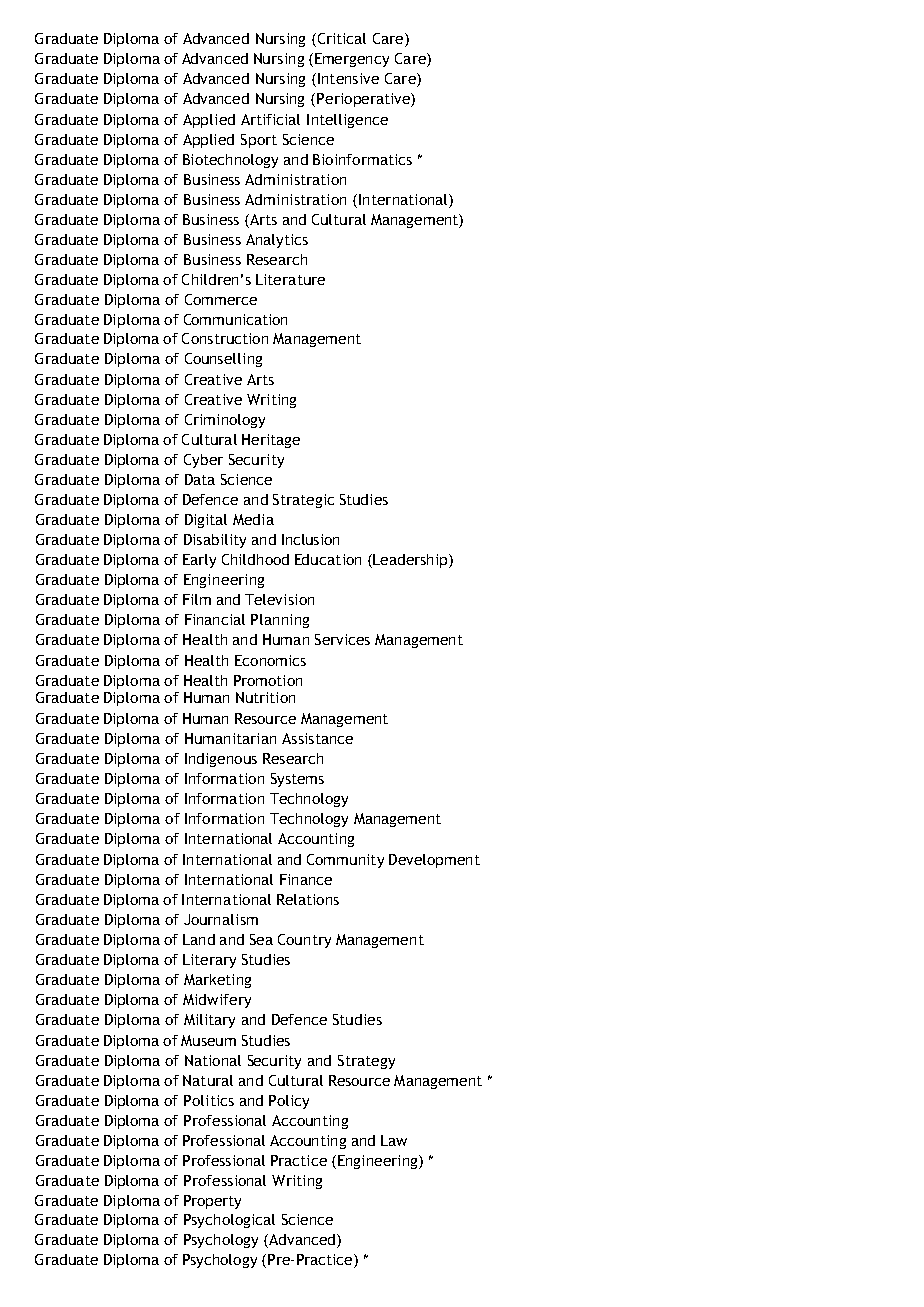  What do you see at coordinates (212, 1202) in the screenshot?
I see `Property` at bounding box center [212, 1202].
